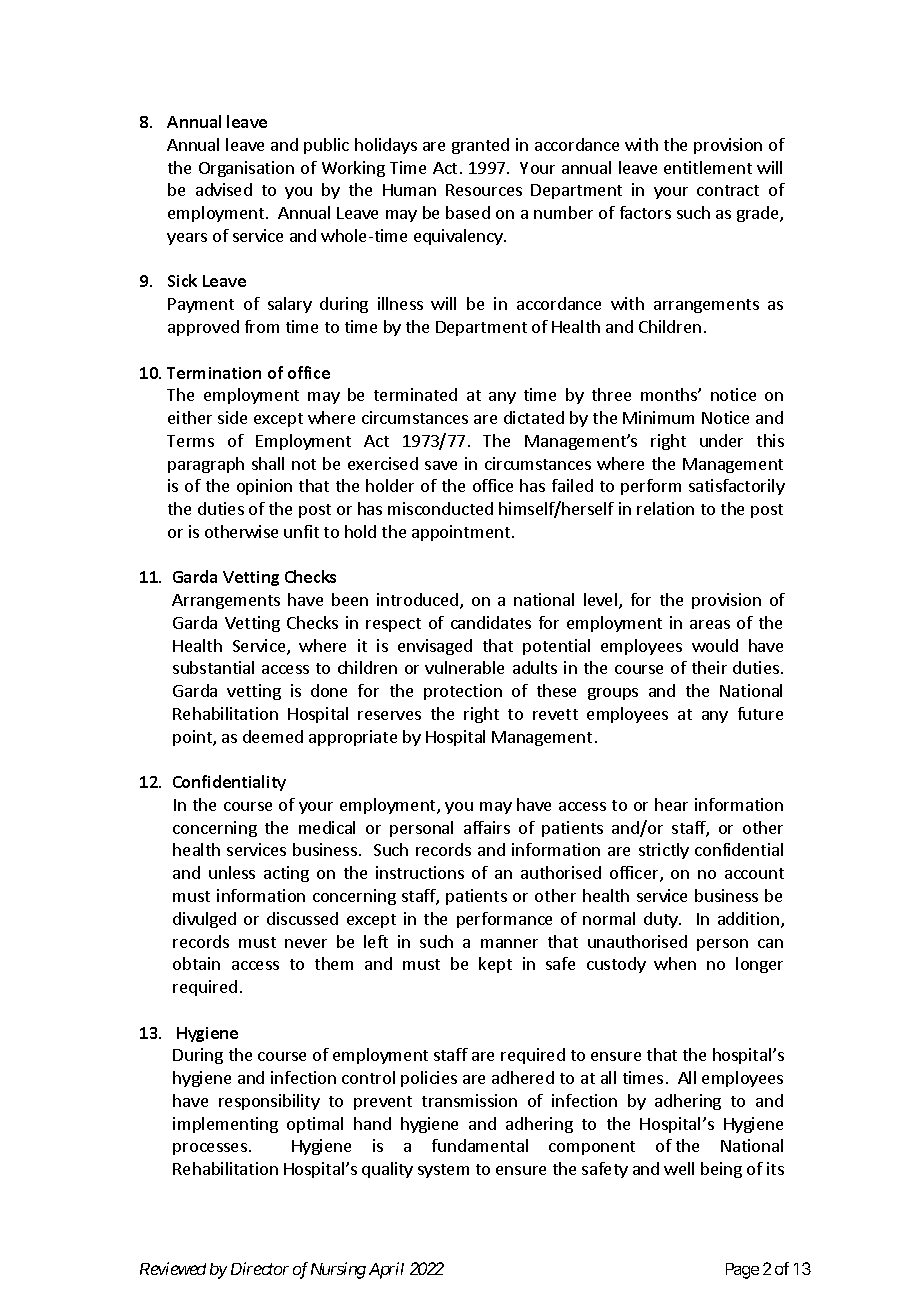 The height and width of the page is (1308, 924). I want to click on protection, so click(463, 692).
